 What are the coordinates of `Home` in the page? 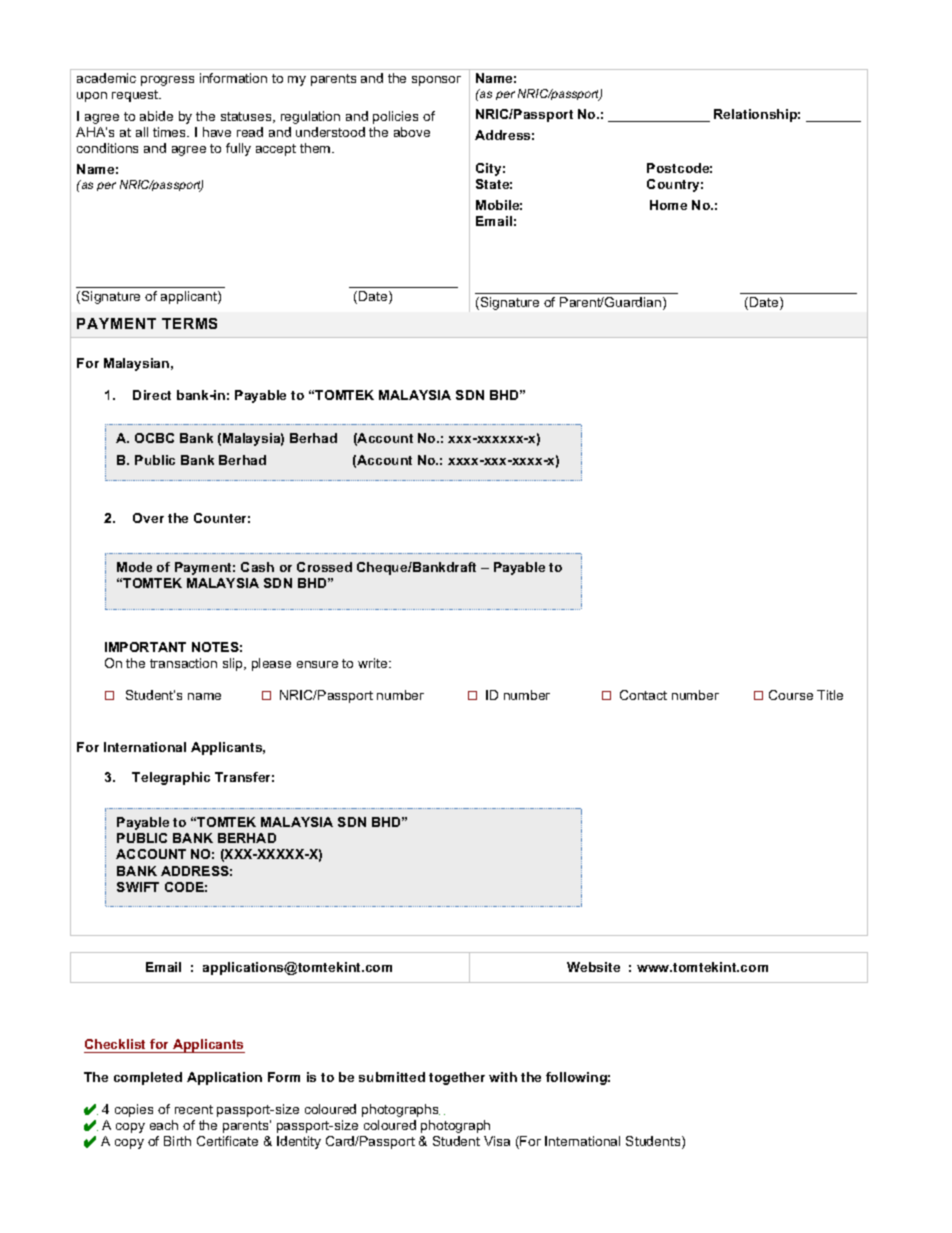 It's located at (668, 205).
